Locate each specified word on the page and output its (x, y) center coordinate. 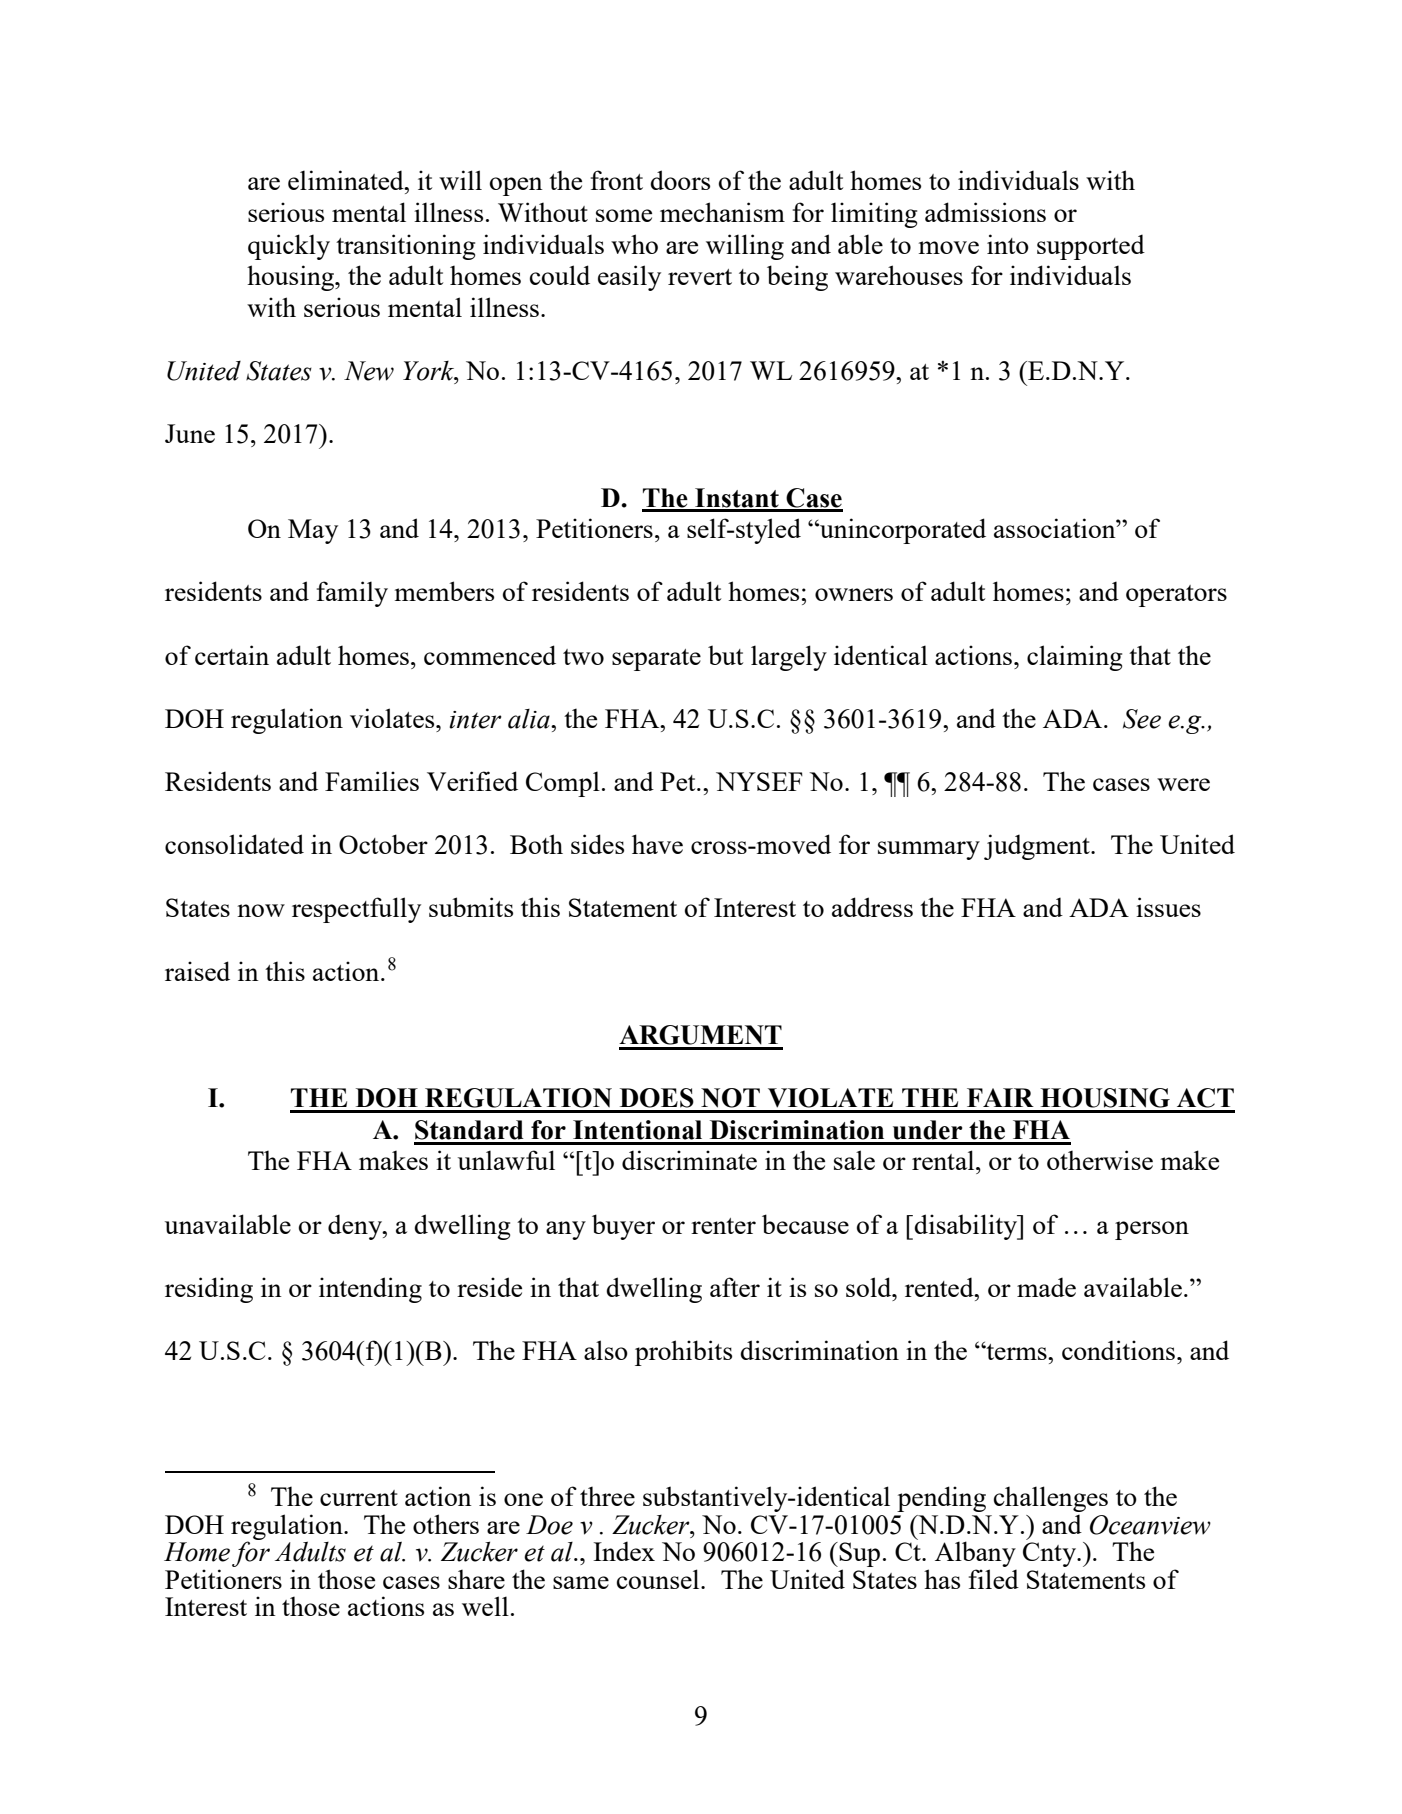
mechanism (722, 212)
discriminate (689, 1160)
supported (1091, 247)
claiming (1074, 658)
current (359, 1498)
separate (656, 660)
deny (356, 1227)
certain (232, 655)
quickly (289, 247)
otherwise (1100, 1160)
